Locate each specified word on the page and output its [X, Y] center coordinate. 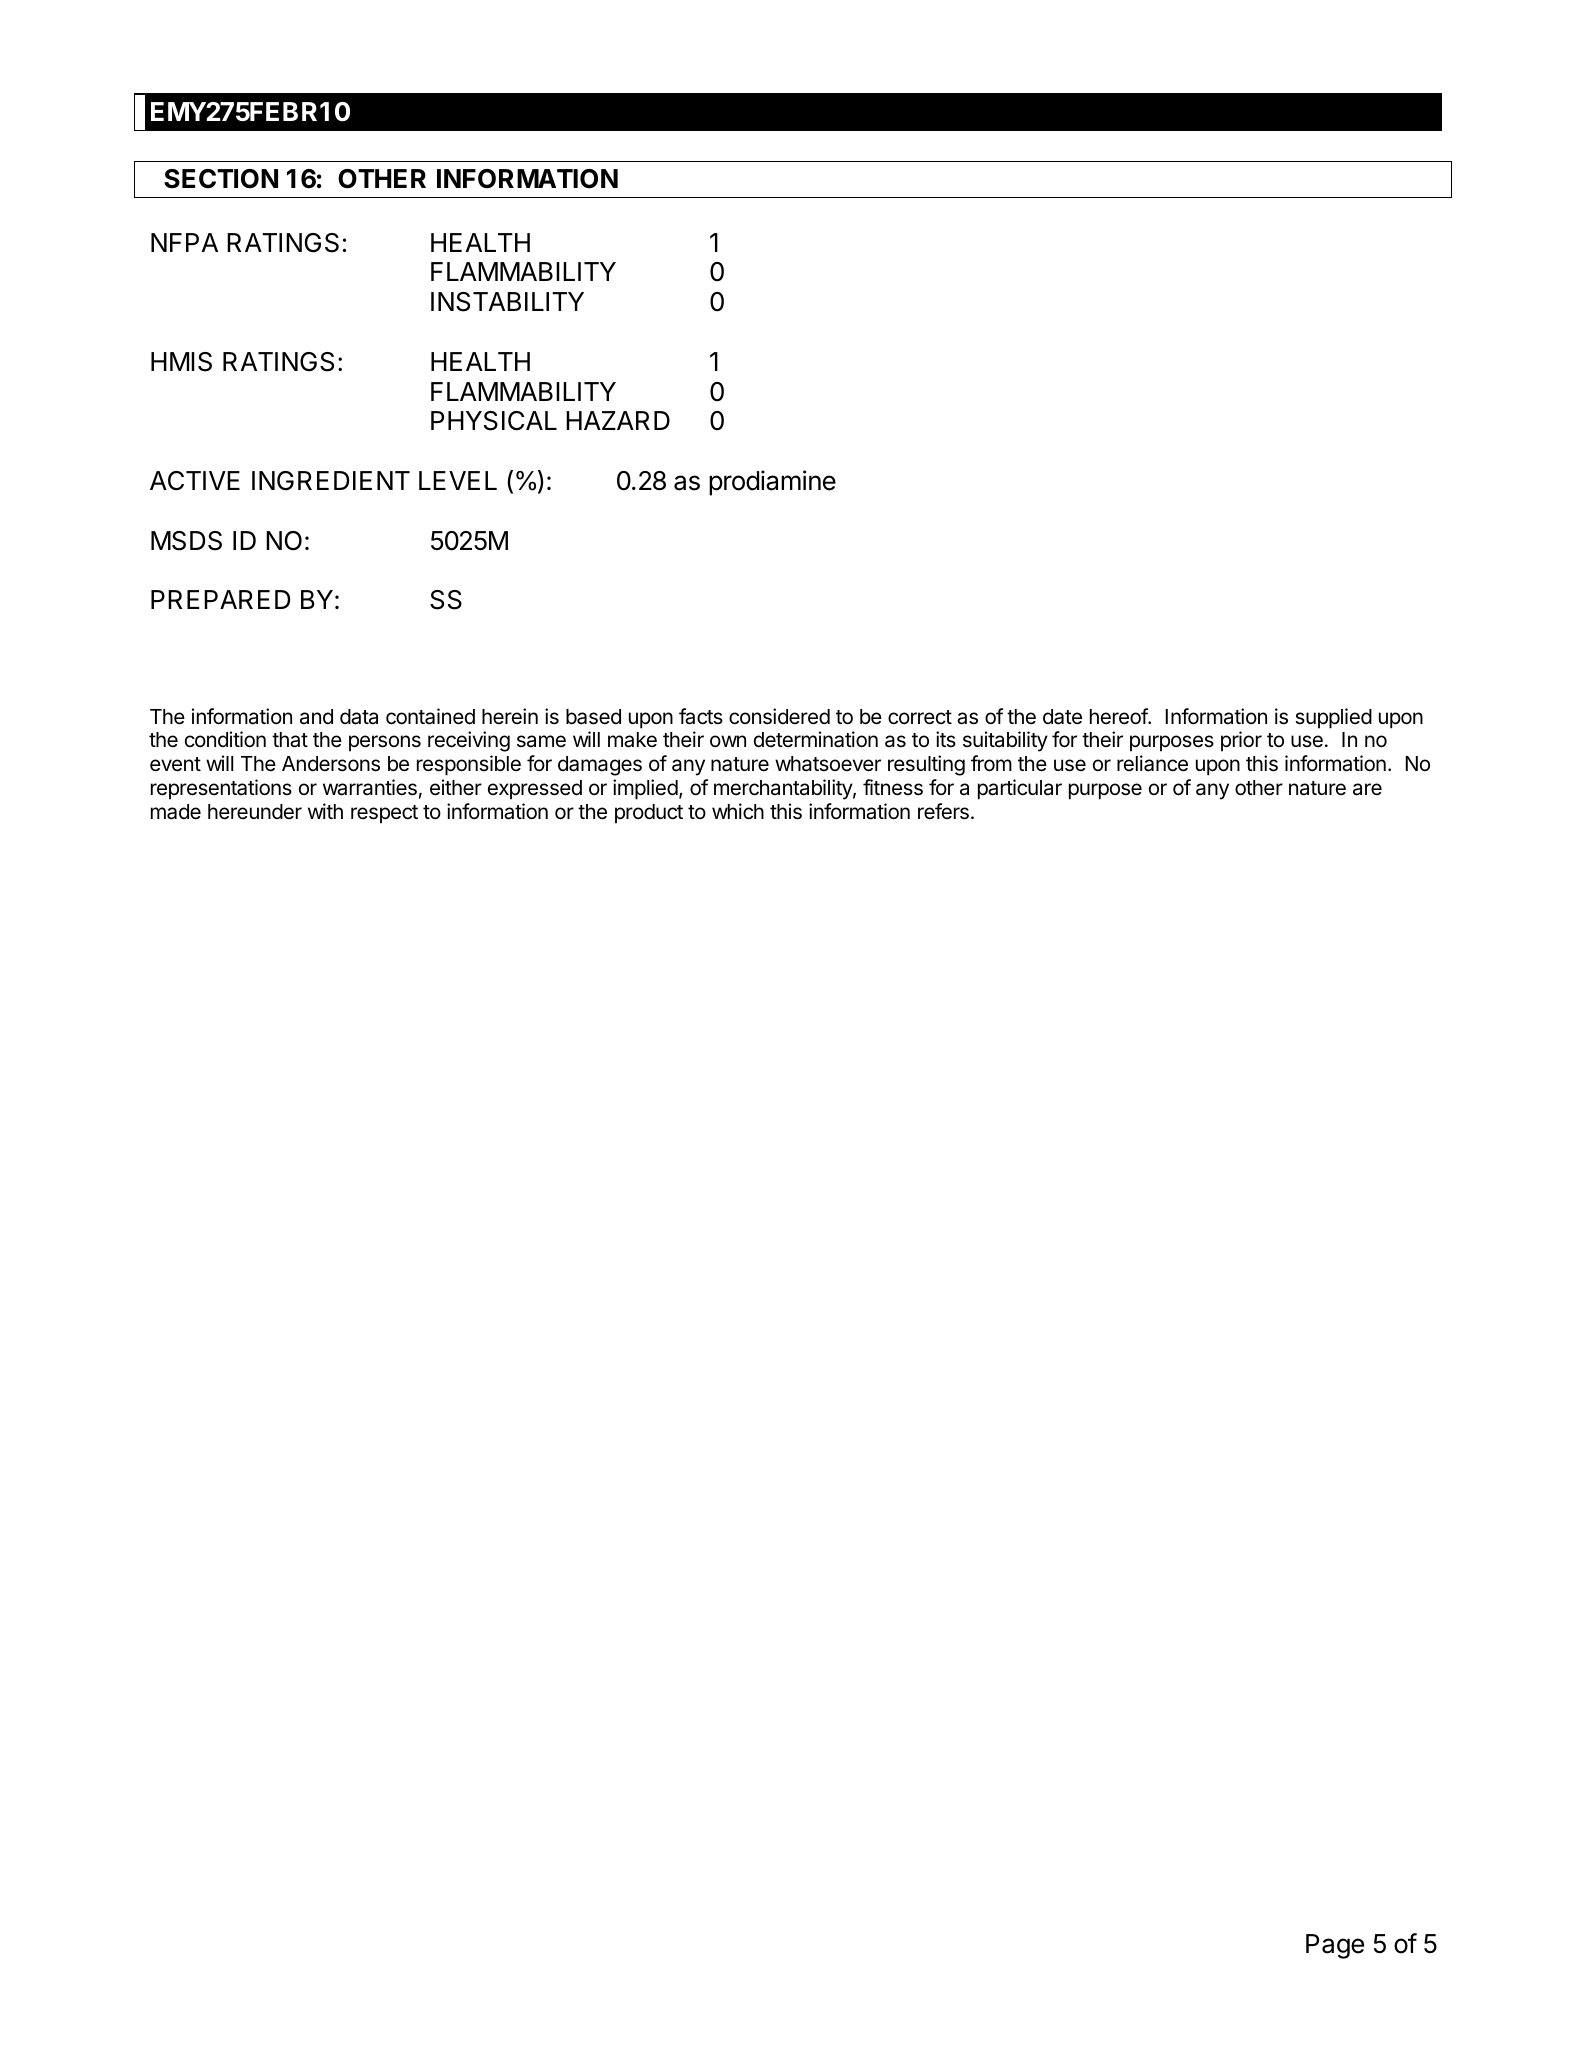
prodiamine [772, 483]
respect [384, 814]
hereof [1119, 716]
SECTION [221, 179]
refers [943, 811]
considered [779, 716]
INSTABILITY [507, 302]
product [649, 814]
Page [1335, 1946]
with [325, 811]
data [359, 717]
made [176, 812]
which [738, 811]
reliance [1152, 763]
